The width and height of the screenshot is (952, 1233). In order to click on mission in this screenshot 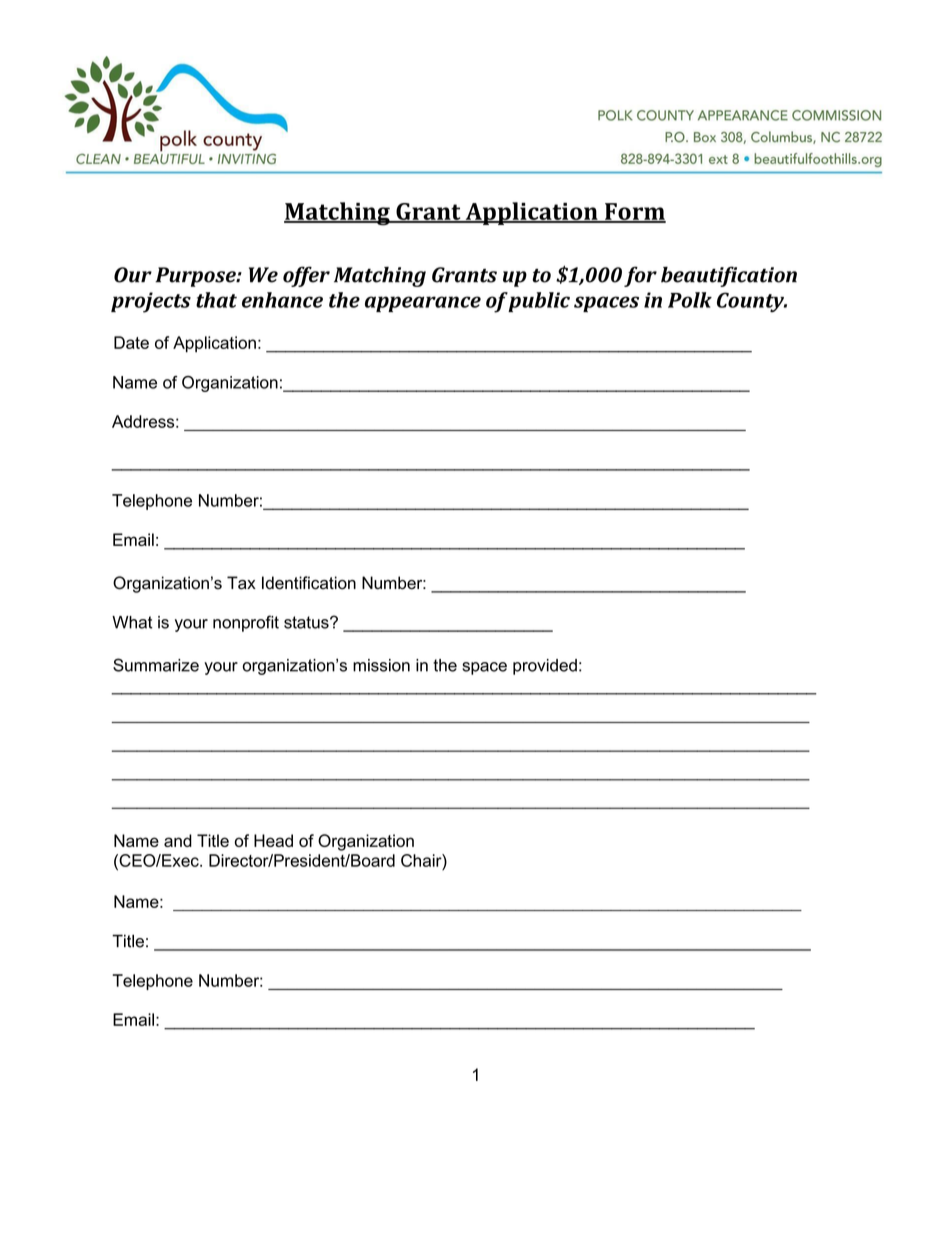, I will do `click(381, 665)`.
